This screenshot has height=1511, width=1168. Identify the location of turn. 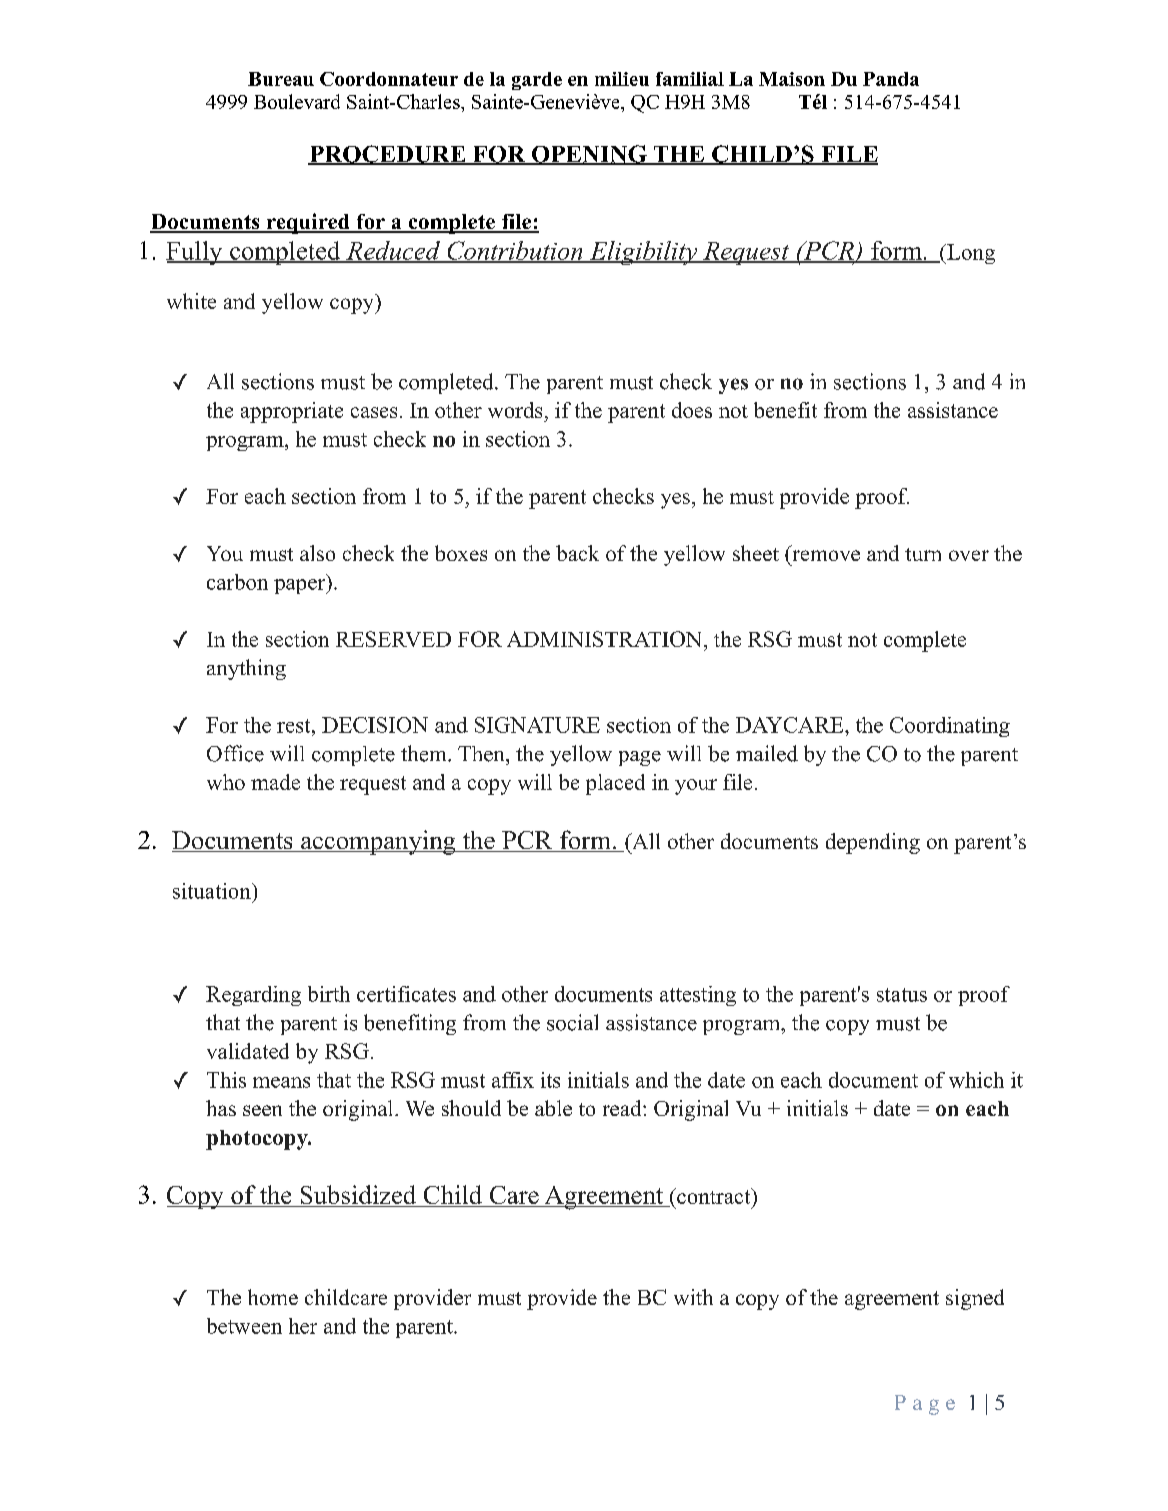
(923, 554).
